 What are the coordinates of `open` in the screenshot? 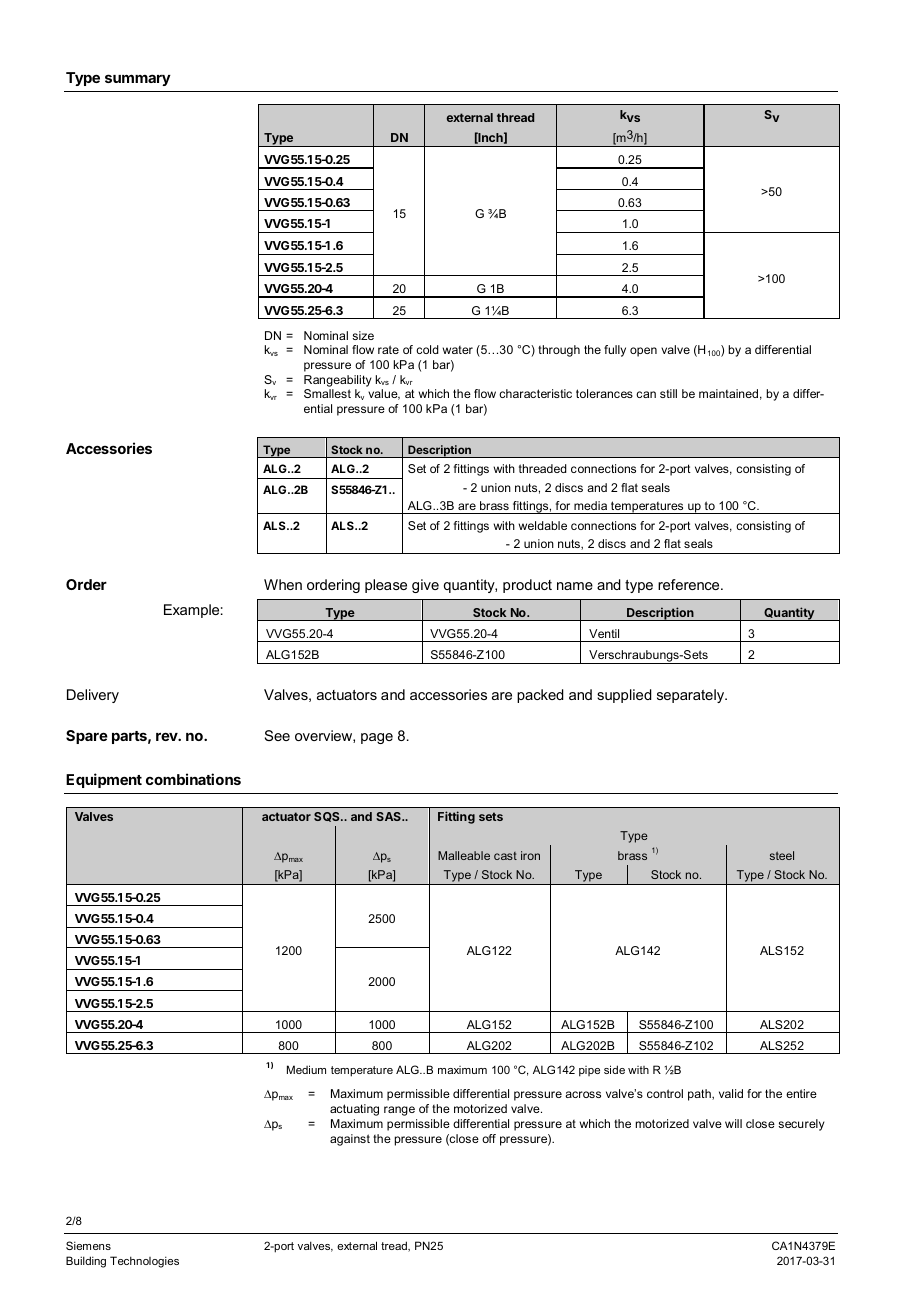 It's located at (643, 352).
